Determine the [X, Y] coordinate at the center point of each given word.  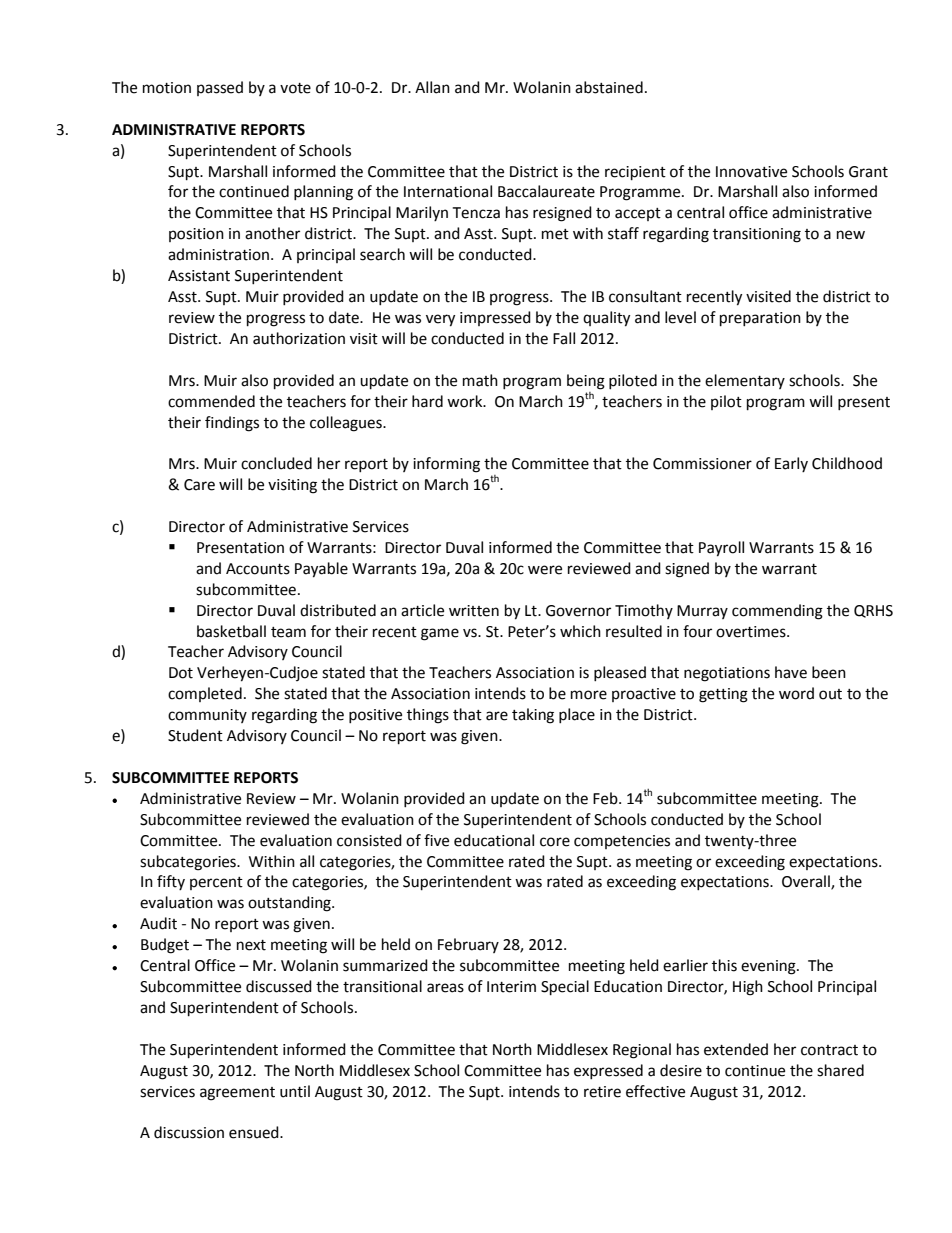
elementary [745, 381]
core [555, 842]
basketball [231, 631]
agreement [237, 1094]
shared [840, 1070]
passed [220, 88]
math [480, 380]
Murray [702, 612]
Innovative [751, 172]
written [474, 611]
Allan [432, 87]
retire [602, 1092]
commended [211, 401]
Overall [807, 882]
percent [216, 883]
